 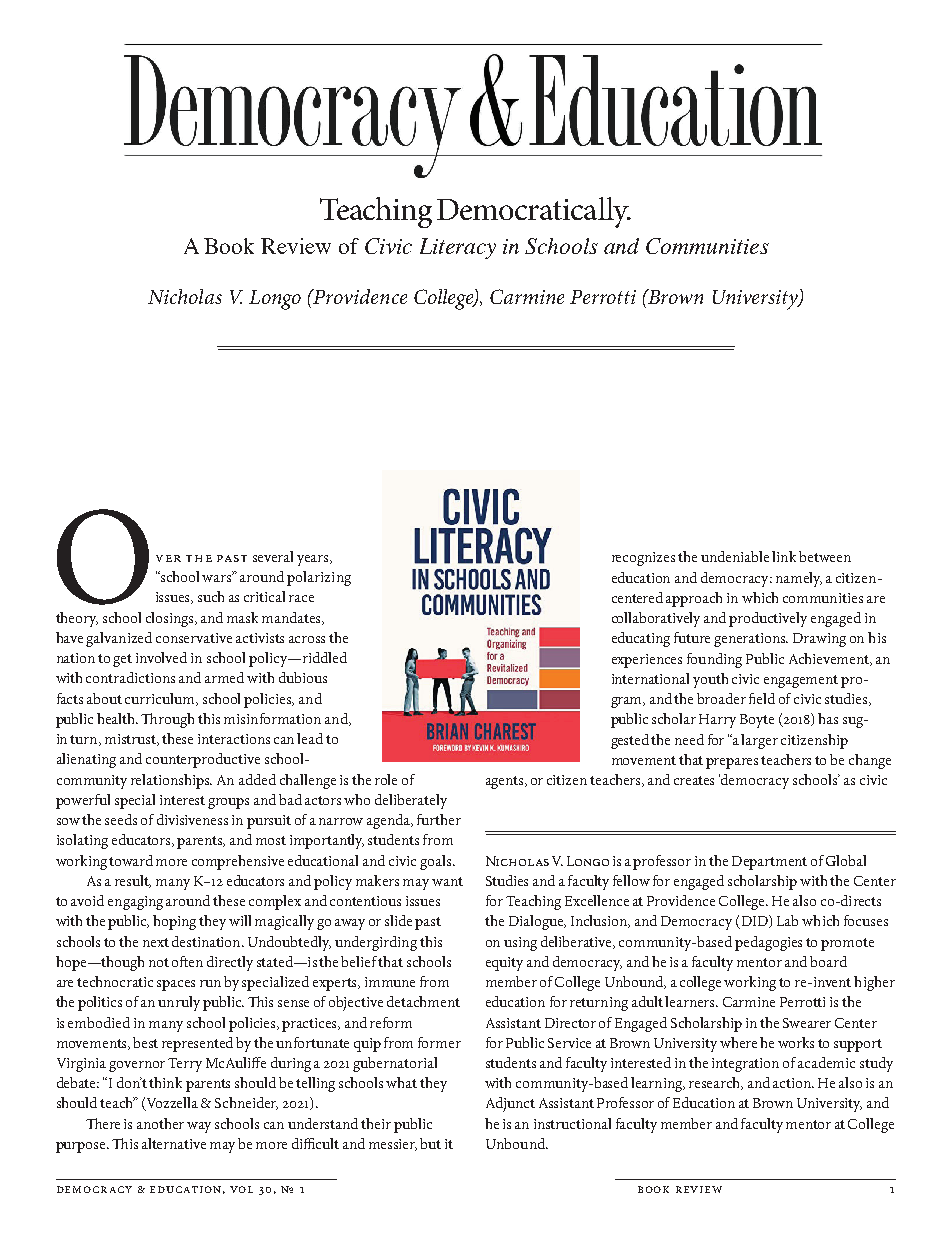 I want to click on Literacy, so click(x=458, y=248).
